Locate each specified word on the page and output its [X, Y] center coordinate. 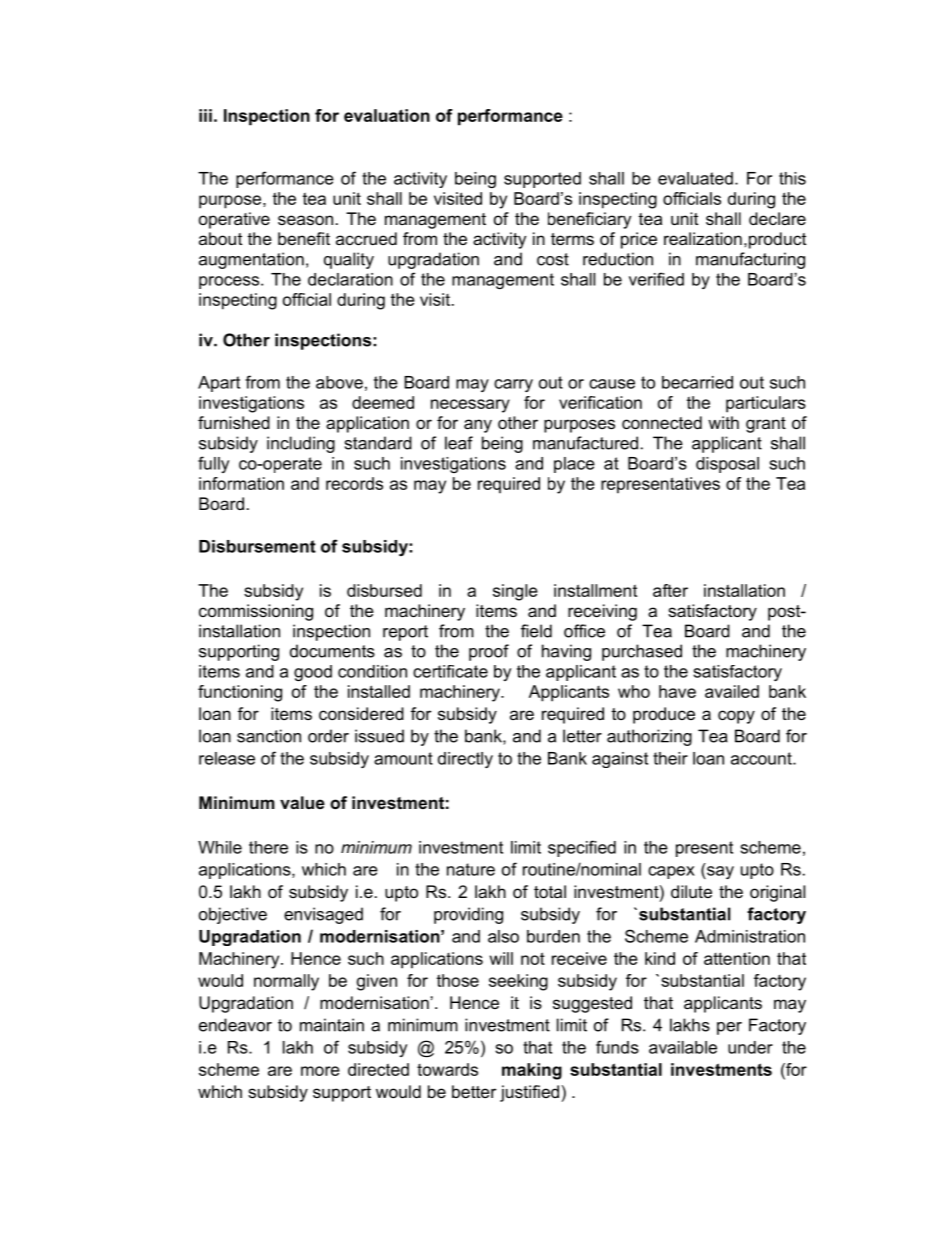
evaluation [387, 115]
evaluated [695, 178]
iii [205, 115]
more [320, 1071]
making [532, 1071]
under [750, 1047]
